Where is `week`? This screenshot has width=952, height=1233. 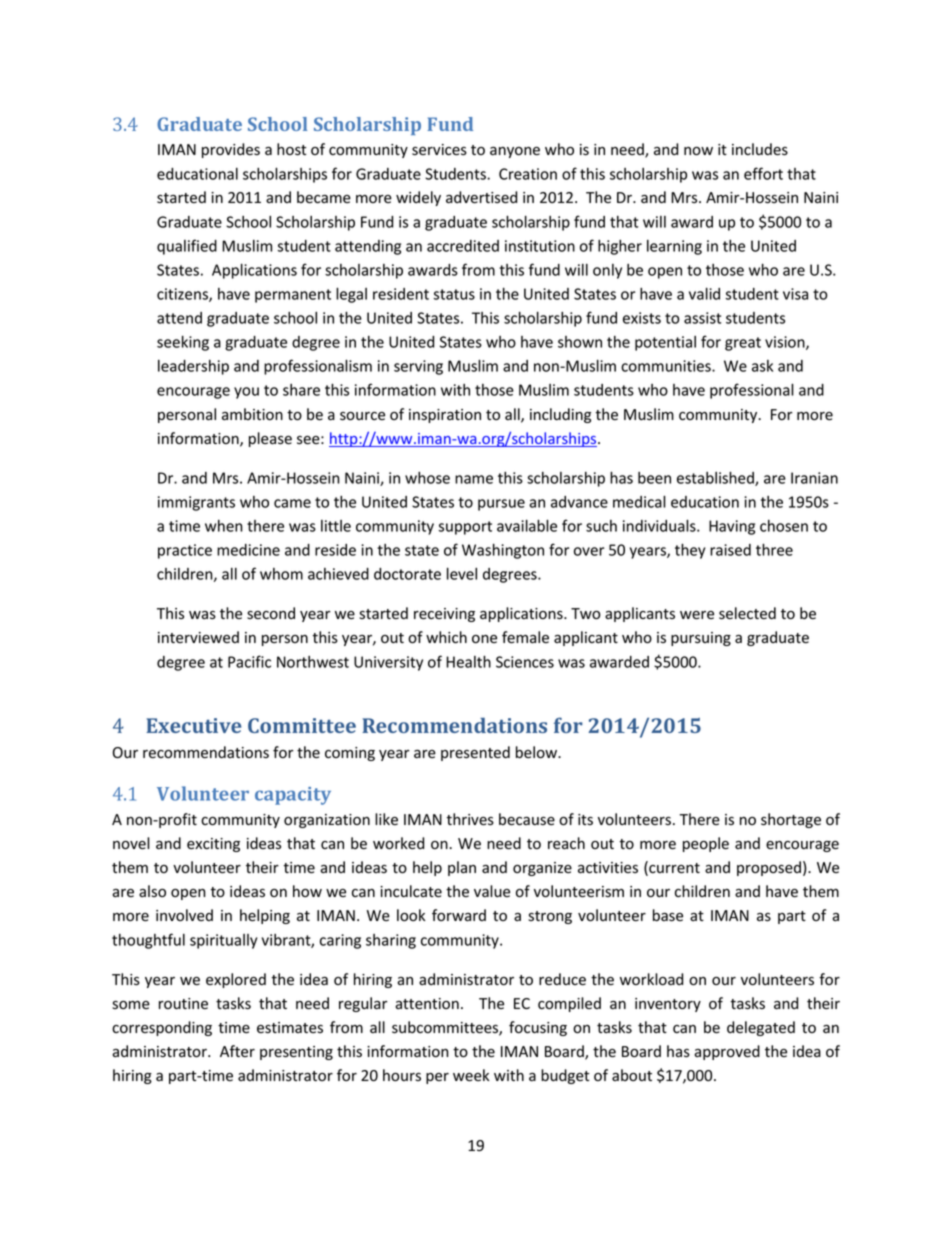
week is located at coordinates (471, 1075).
